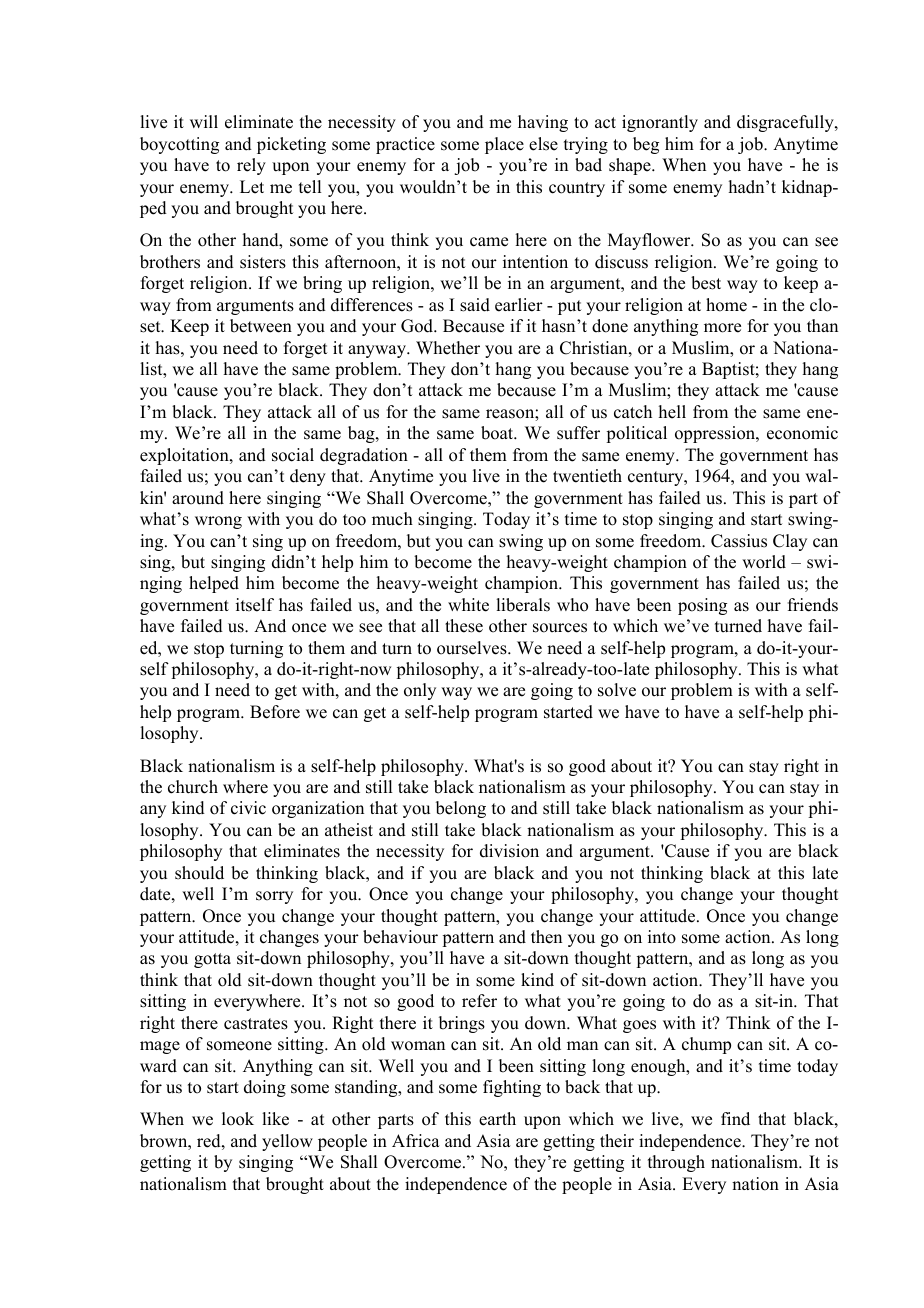  Describe the element at coordinates (504, 145) in the page. I see `place` at that location.
